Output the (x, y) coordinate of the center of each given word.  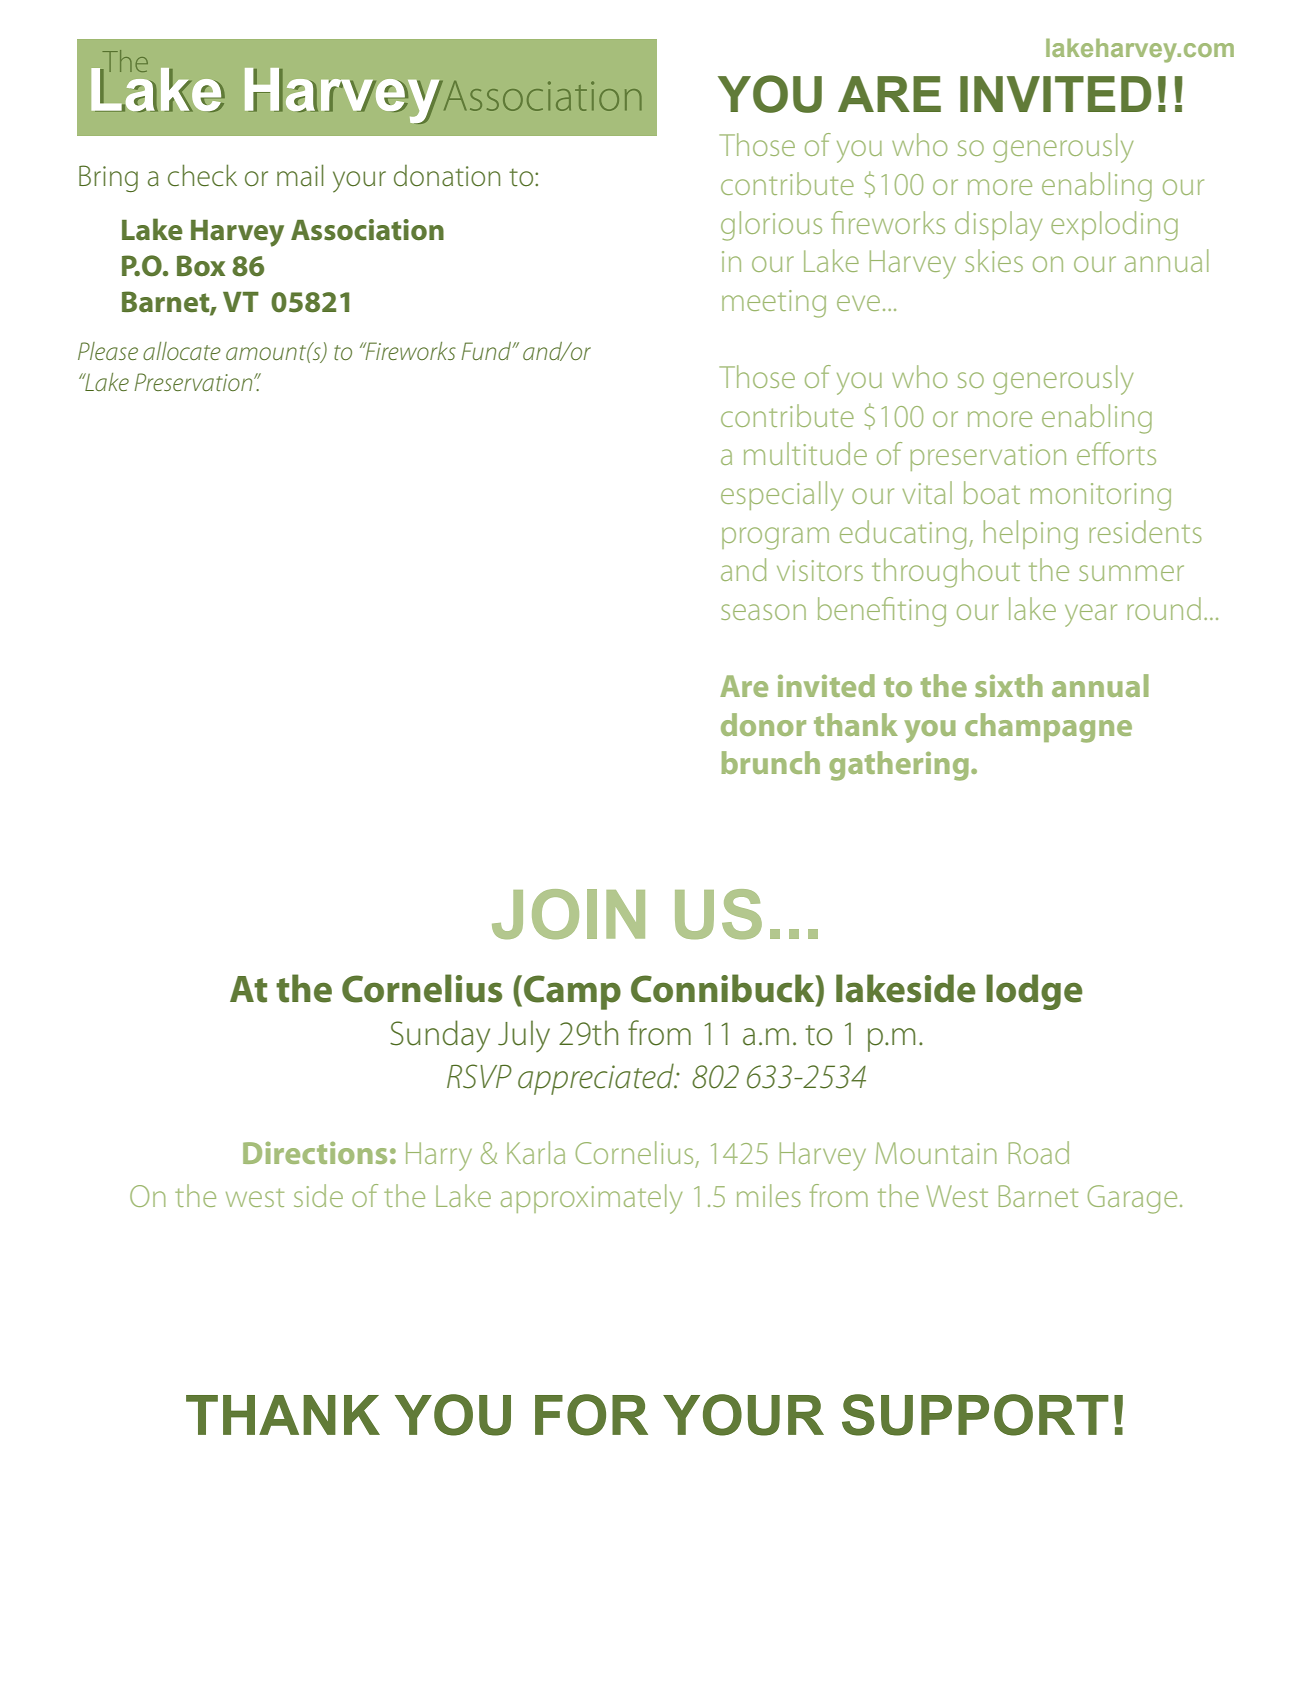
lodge (1034, 992)
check (202, 175)
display (998, 226)
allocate (182, 351)
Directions (315, 1152)
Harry (439, 1156)
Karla (536, 1152)
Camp (572, 992)
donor (763, 724)
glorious (771, 226)
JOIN (568, 914)
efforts (1116, 453)
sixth (1009, 685)
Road (1039, 1152)
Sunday (440, 1036)
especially (782, 496)
